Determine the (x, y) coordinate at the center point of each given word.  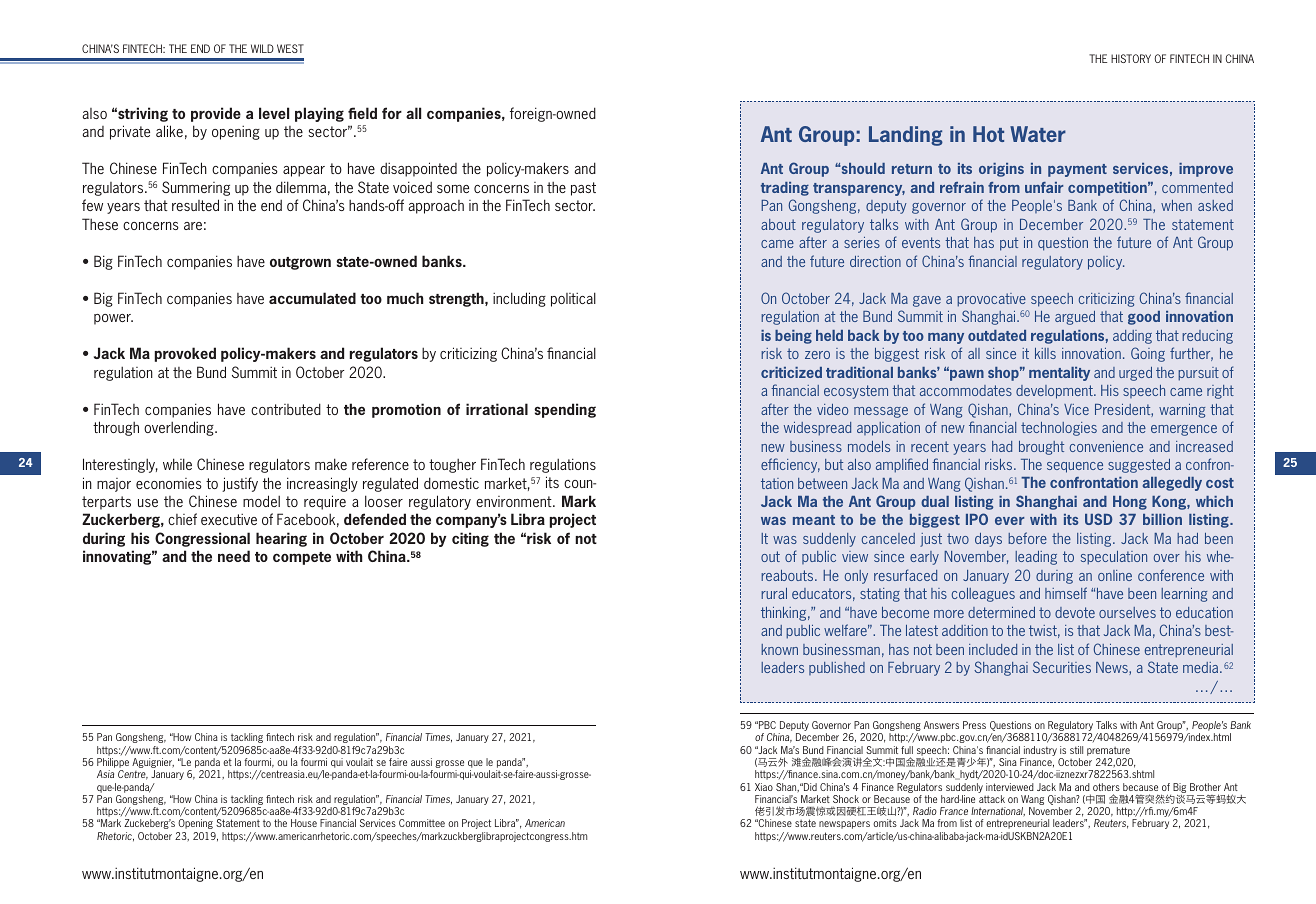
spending (565, 410)
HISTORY (1131, 58)
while (177, 464)
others (1106, 787)
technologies (1059, 429)
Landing (906, 136)
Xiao (764, 787)
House (304, 823)
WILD (262, 48)
